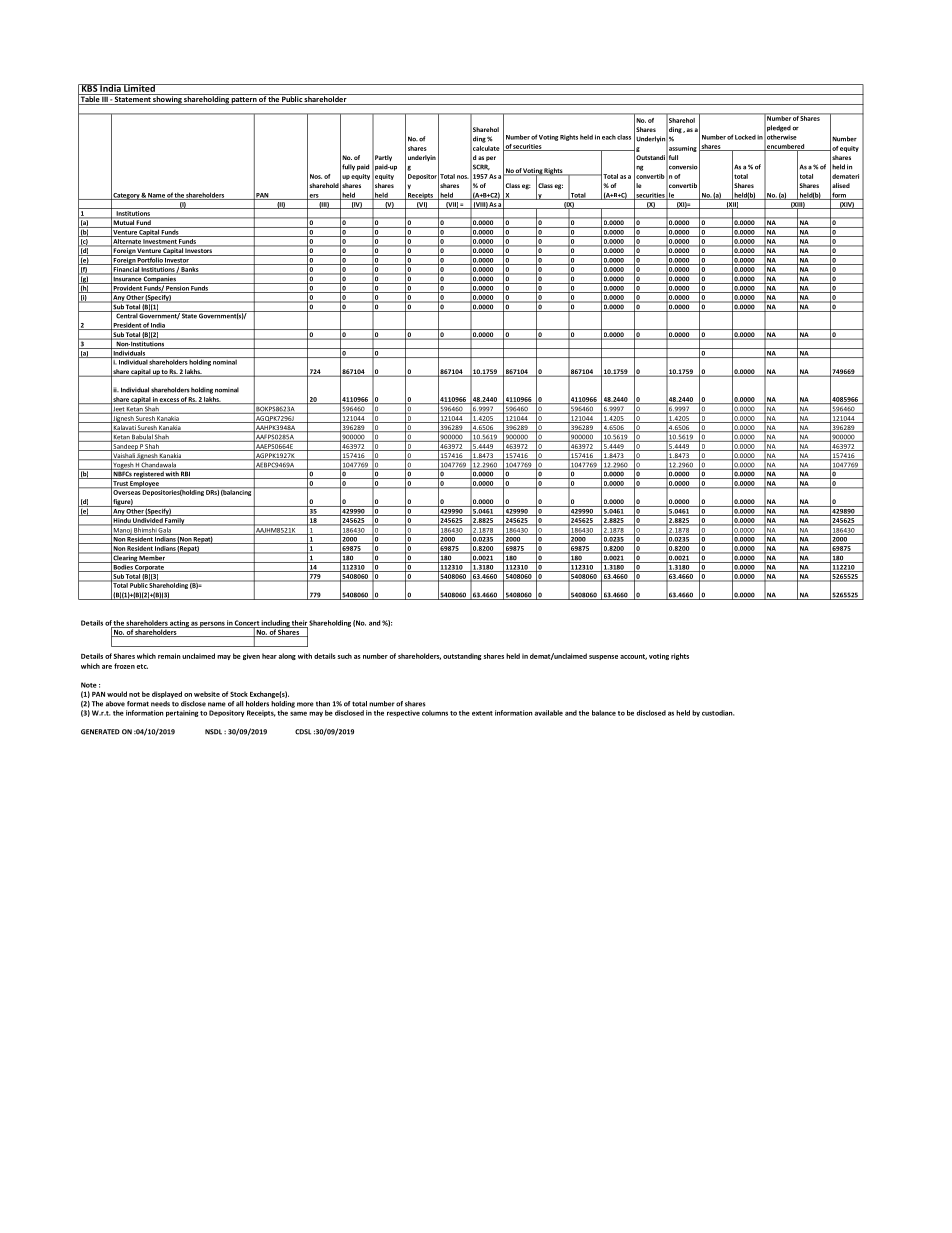 This document has width=952, height=1233. I want to click on pattern, so click(244, 101).
